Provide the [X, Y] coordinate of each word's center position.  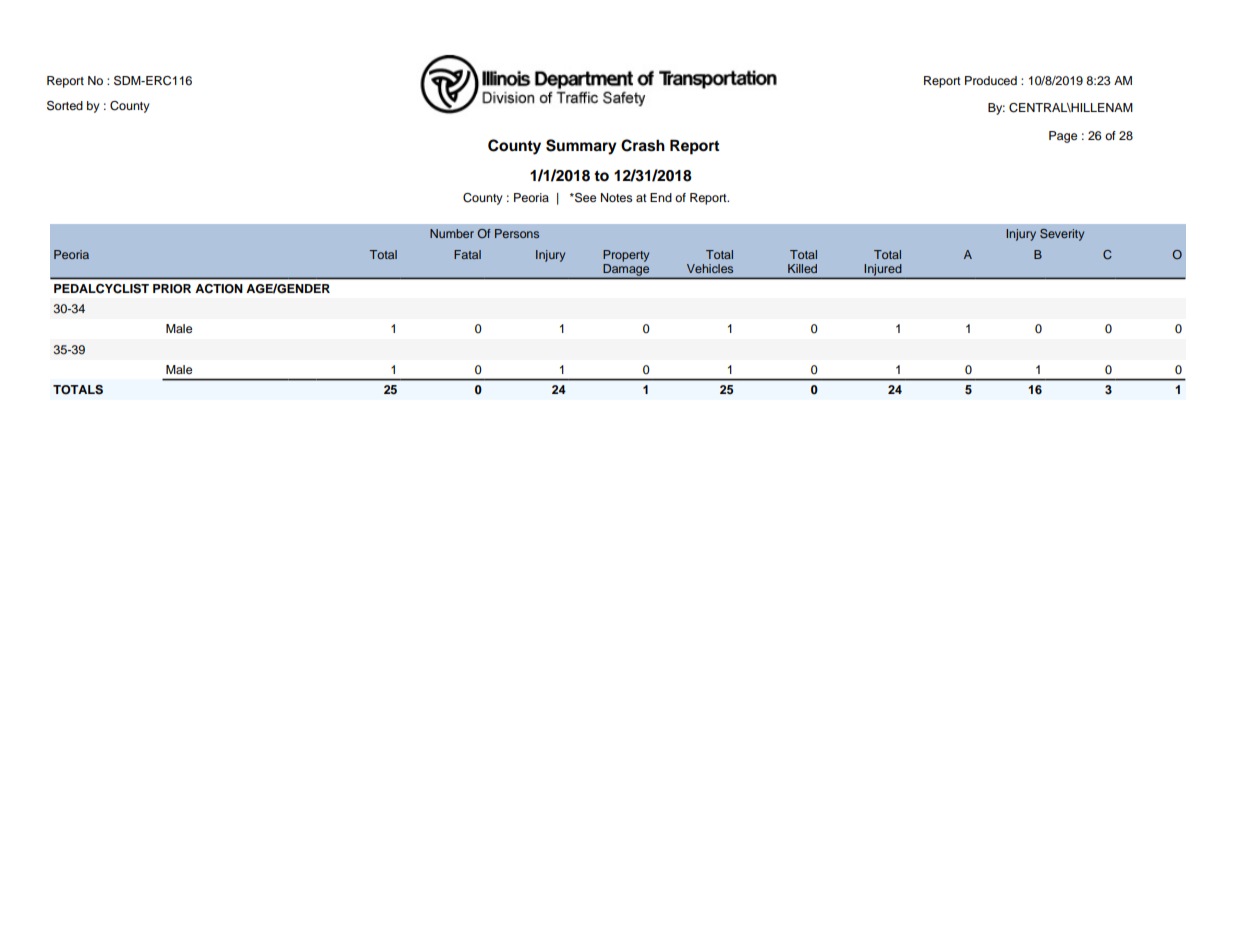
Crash [643, 145]
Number [452, 233]
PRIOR [172, 289]
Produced [991, 80]
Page [1063, 137]
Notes [616, 197]
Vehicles [710, 268]
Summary [581, 147]
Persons [517, 233]
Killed [802, 268]
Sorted [65, 106]
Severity [1062, 235]
